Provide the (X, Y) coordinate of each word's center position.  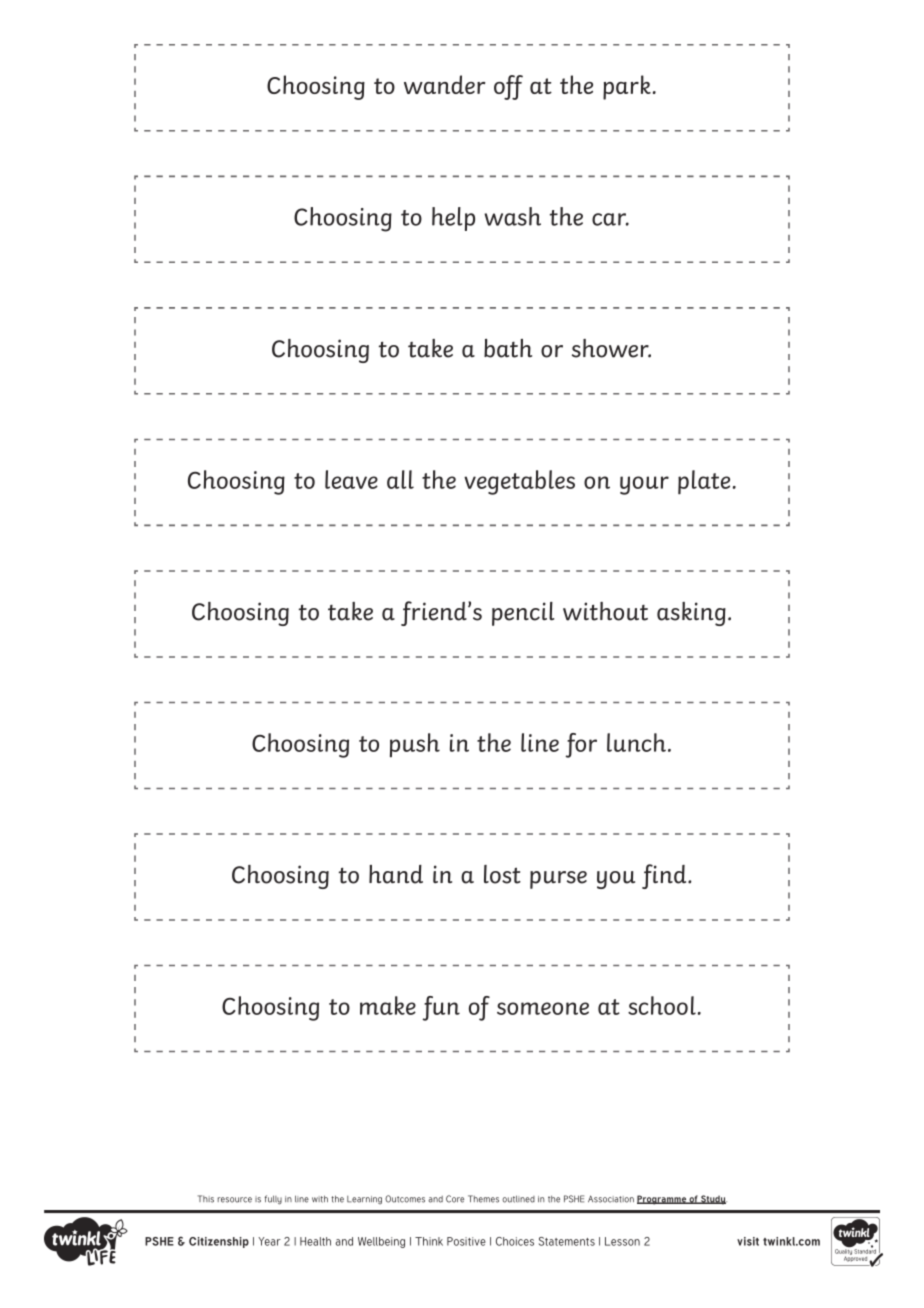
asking (691, 614)
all (400, 479)
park (627, 87)
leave (351, 479)
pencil (523, 614)
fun (441, 1008)
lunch (636, 742)
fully (273, 1200)
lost (502, 874)
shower (611, 348)
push (415, 745)
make (388, 1005)
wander (444, 84)
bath (508, 348)
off (508, 87)
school (662, 1005)
